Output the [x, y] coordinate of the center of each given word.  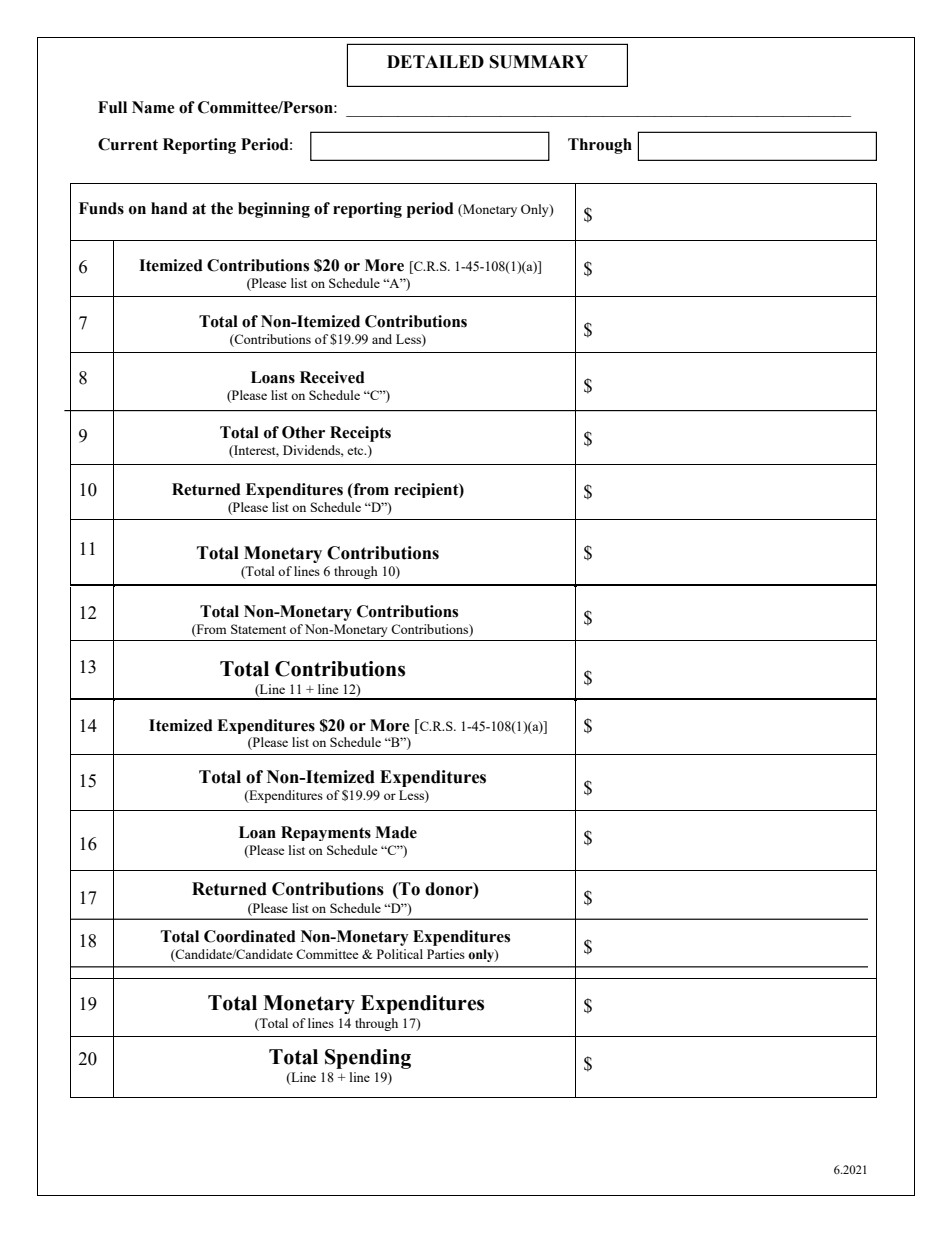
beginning [274, 210]
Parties [446, 954]
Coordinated [250, 936]
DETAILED [435, 61]
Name [153, 107]
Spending [368, 1059]
